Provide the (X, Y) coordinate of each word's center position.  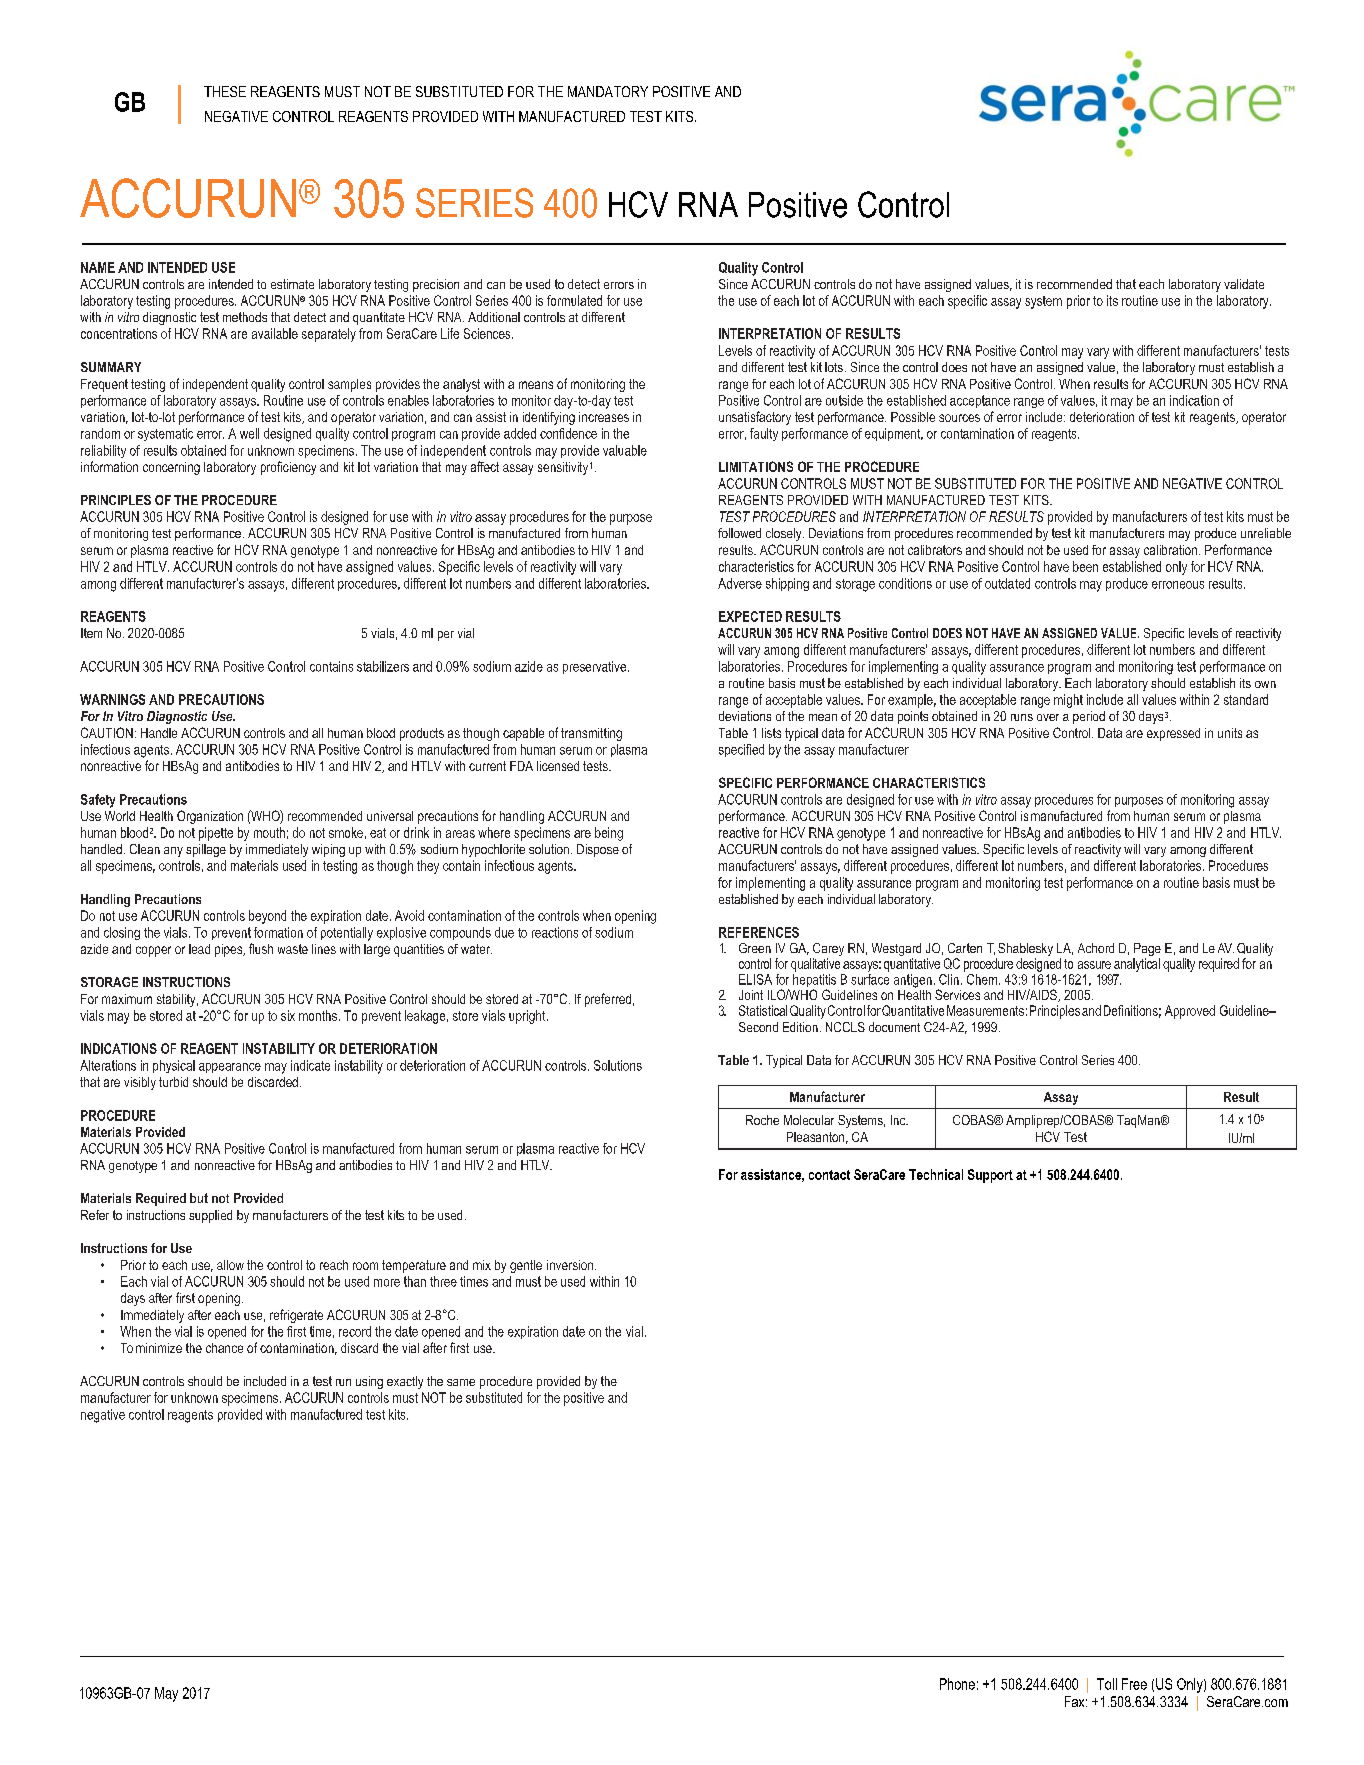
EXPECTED (750, 616)
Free (1134, 1684)
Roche (762, 1120)
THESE (225, 91)
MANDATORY (608, 91)
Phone (957, 1684)
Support (990, 1176)
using (369, 1382)
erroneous (1178, 585)
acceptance (980, 401)
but (199, 1198)
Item (91, 633)
